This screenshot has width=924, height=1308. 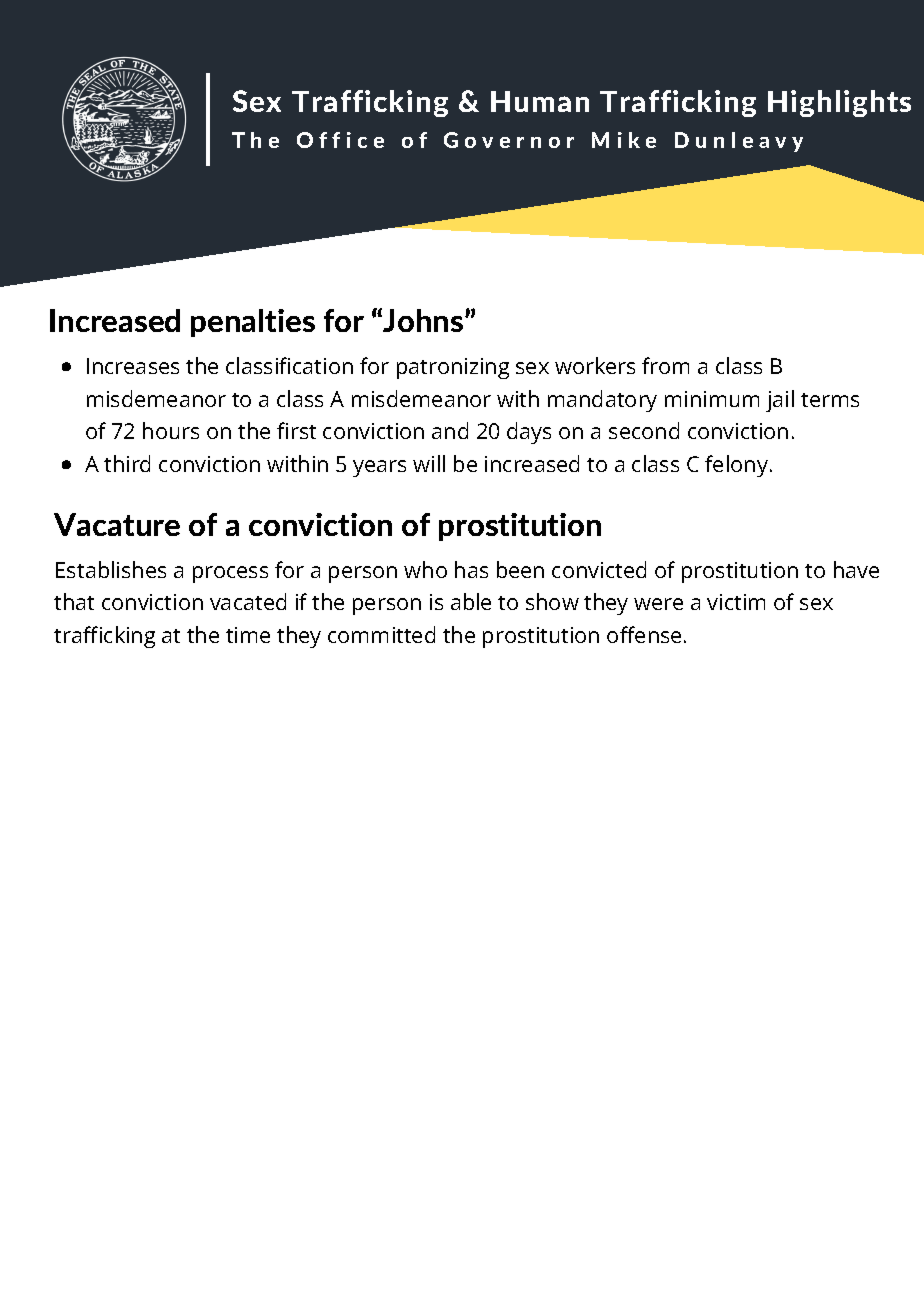 I want to click on Highlights, so click(x=839, y=103).
